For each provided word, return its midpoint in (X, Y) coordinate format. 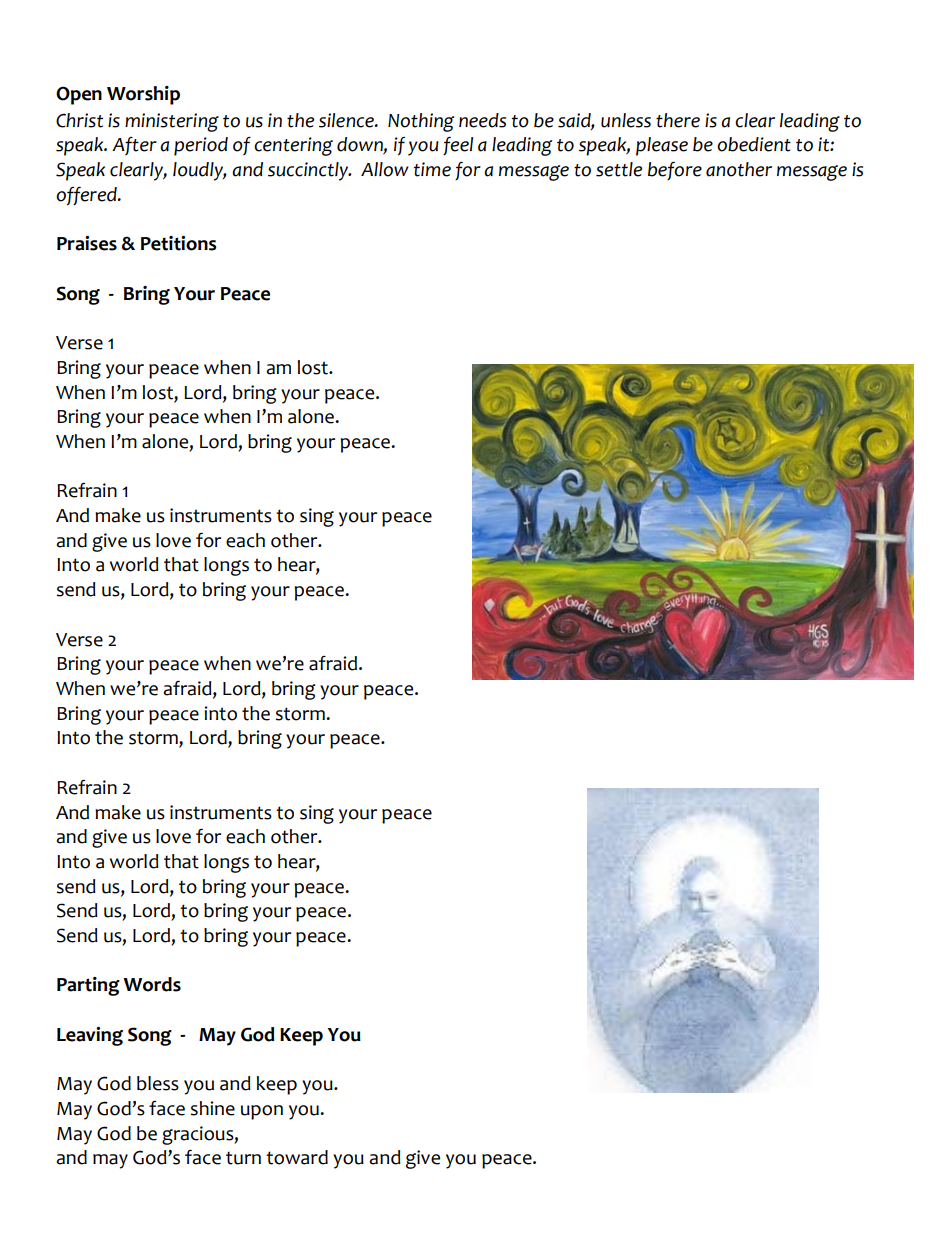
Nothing (421, 122)
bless (158, 1083)
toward (297, 1157)
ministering (172, 122)
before (675, 171)
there (678, 120)
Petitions (179, 243)
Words (152, 984)
